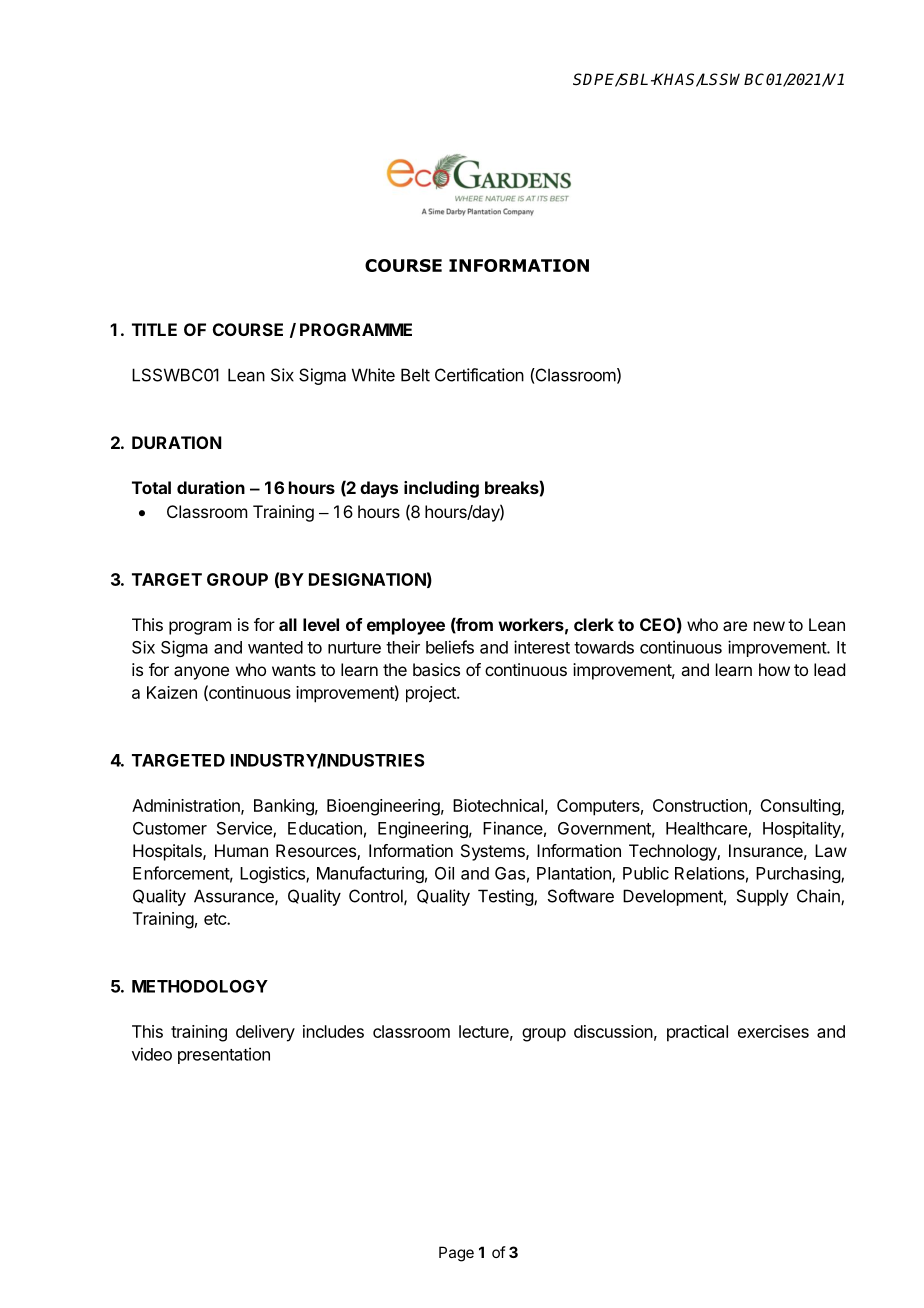 This document has width=924, height=1308. Describe the element at coordinates (415, 375) in the document. I see `Belt` at that location.
